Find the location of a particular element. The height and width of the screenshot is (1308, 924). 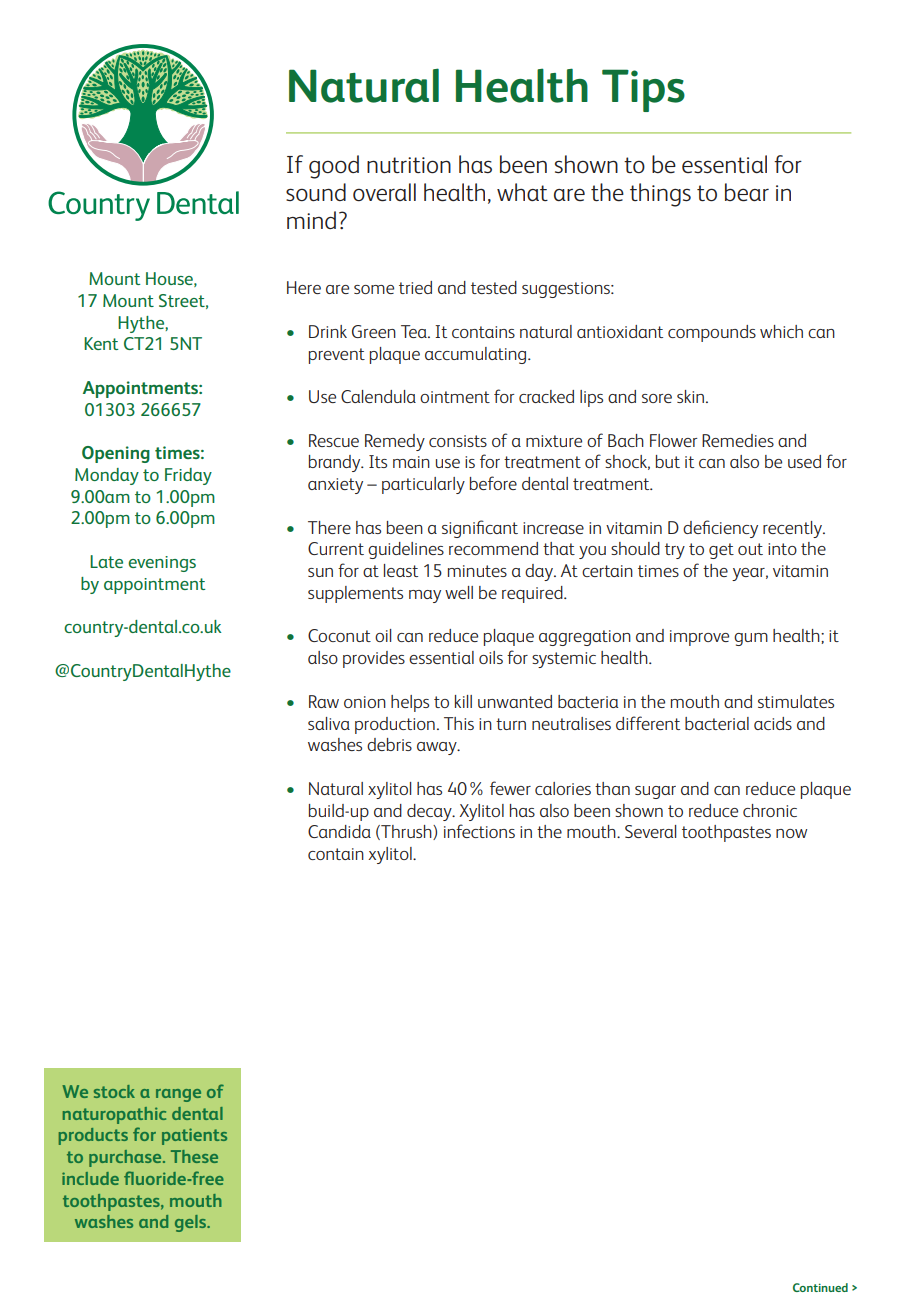

now is located at coordinates (791, 833).
